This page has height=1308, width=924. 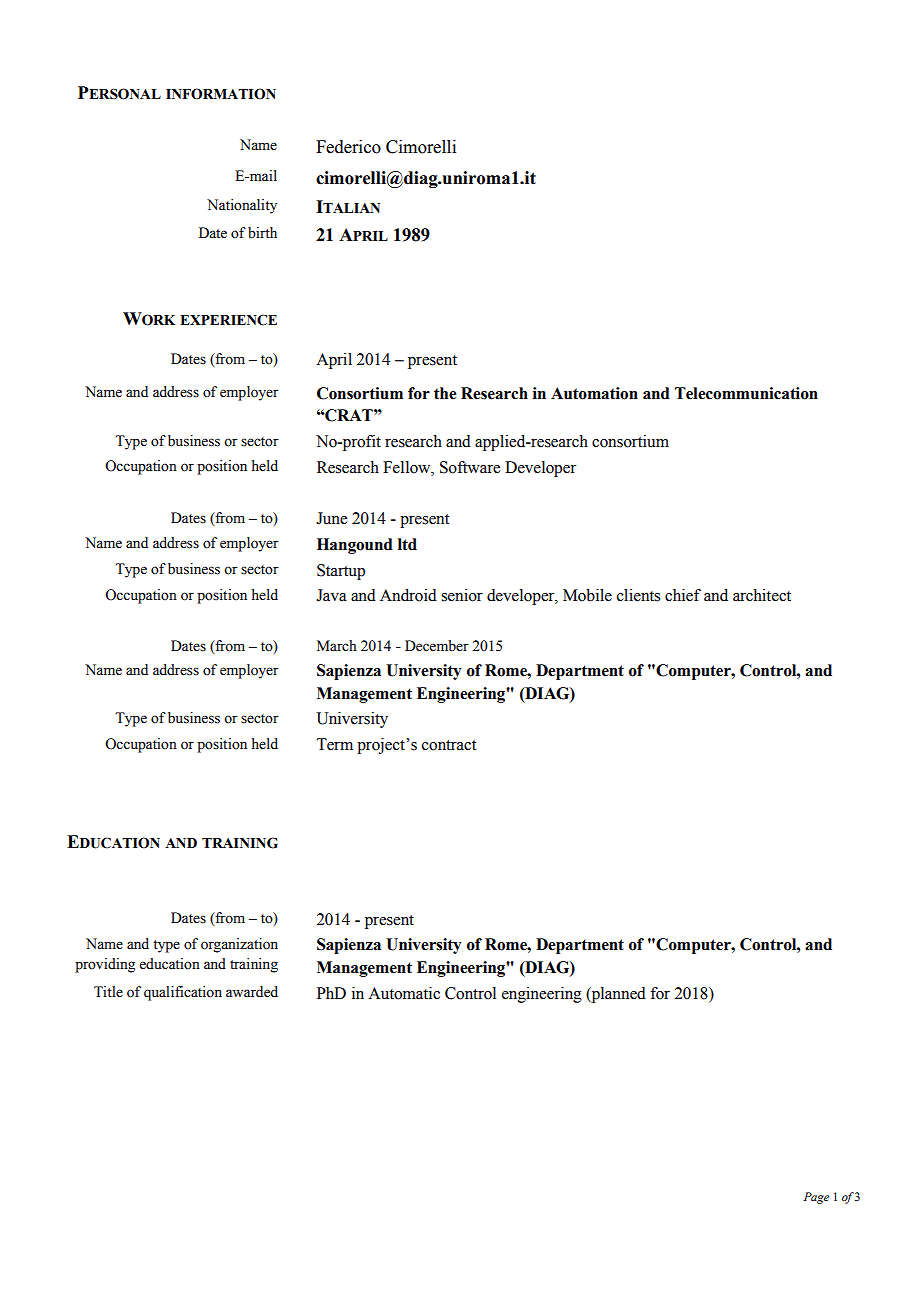 I want to click on organization, so click(x=239, y=945).
